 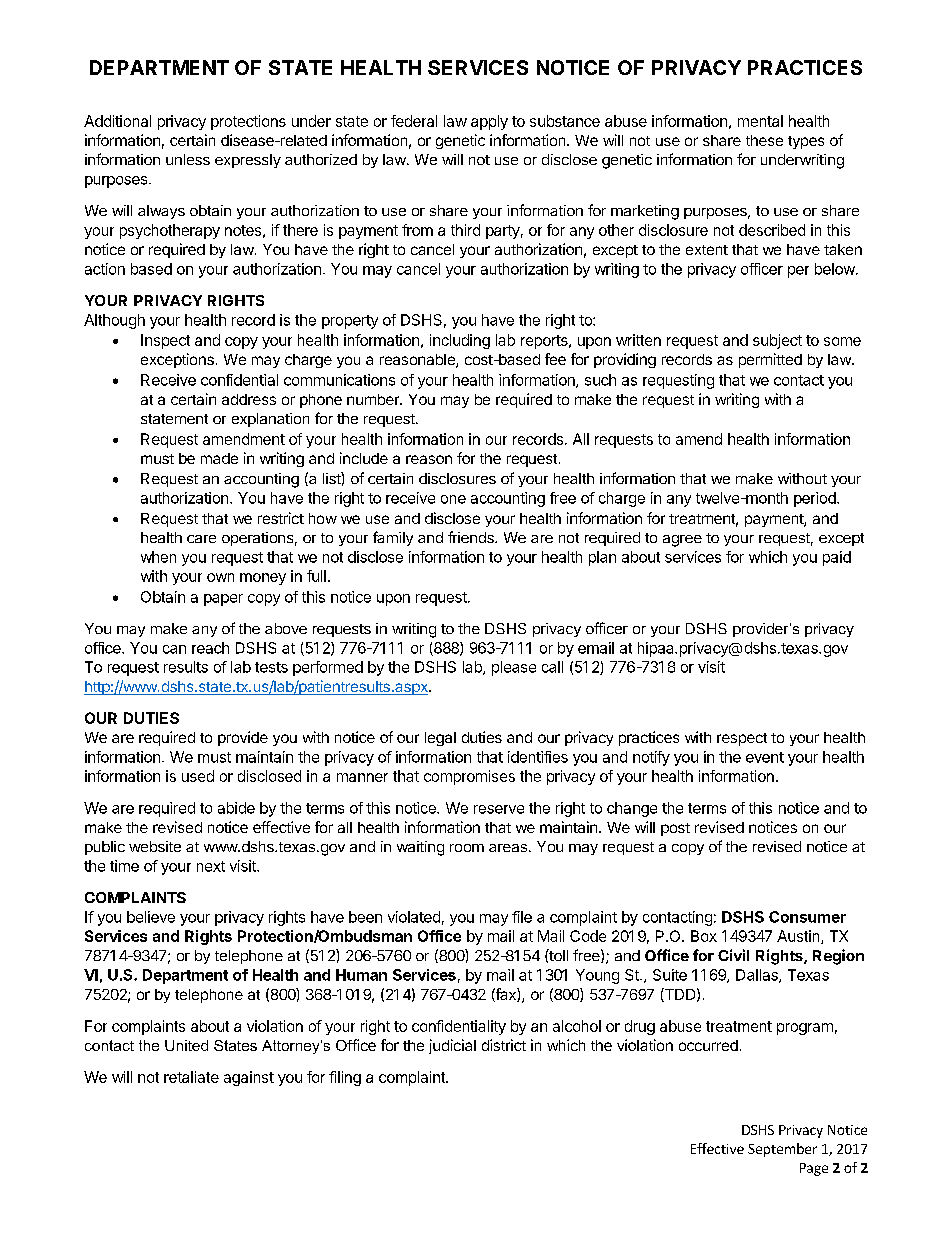 What do you see at coordinates (682, 541) in the document?
I see `agree` at bounding box center [682, 541].
